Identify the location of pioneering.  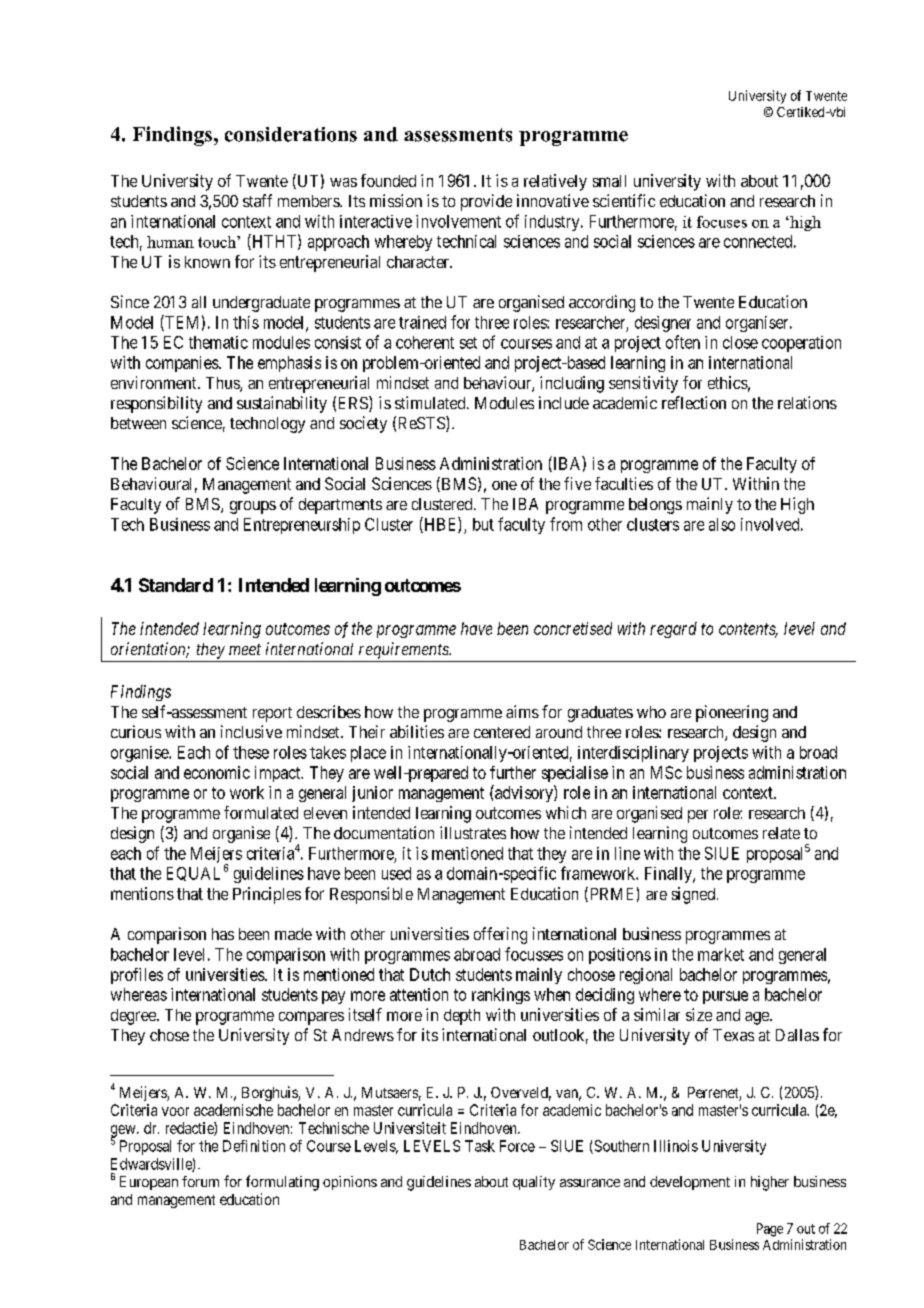
(732, 713).
